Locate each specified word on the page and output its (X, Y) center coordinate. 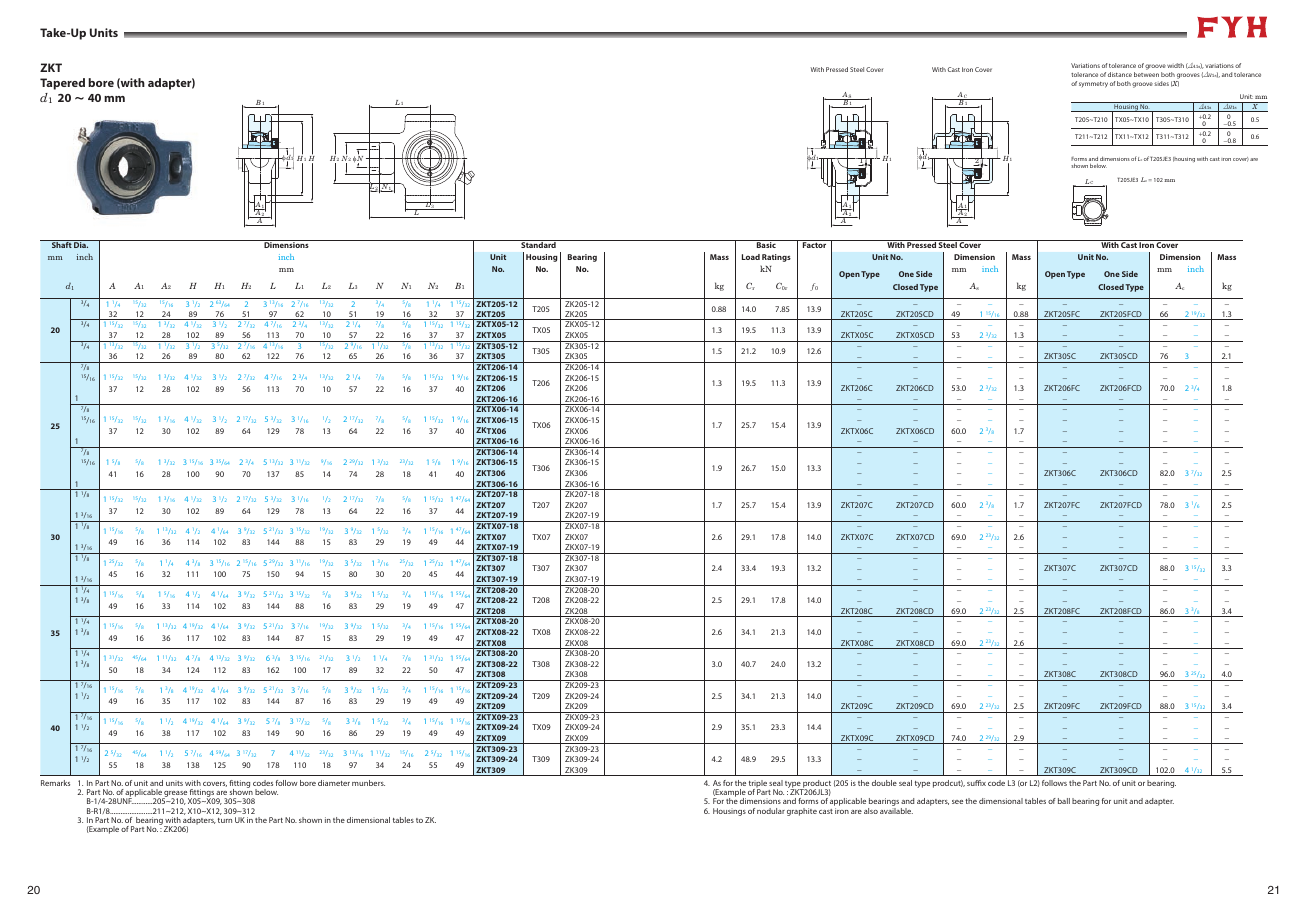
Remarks (55, 783)
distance (1120, 74)
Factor (814, 245)
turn (225, 820)
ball (1064, 801)
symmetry (1093, 85)
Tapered (62, 84)
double (884, 783)
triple (758, 785)
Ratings (776, 258)
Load (751, 257)
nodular (771, 811)
